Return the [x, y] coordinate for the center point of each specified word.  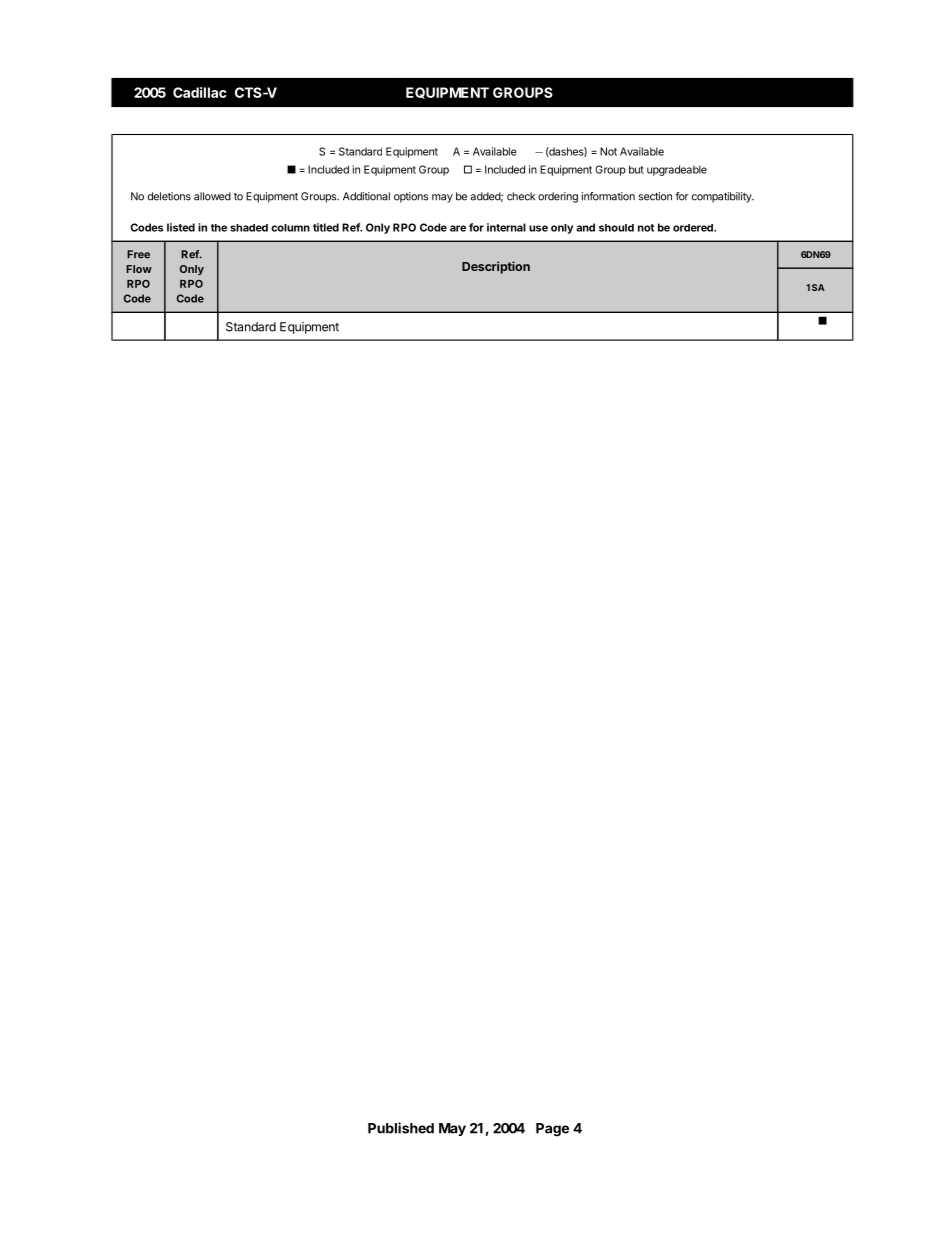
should [616, 228]
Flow [139, 269]
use [538, 228]
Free [138, 254]
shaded [249, 228]
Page [552, 1130]
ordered [694, 228]
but [636, 169]
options [411, 197]
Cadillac [200, 92]
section [655, 196]
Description [496, 267]
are [458, 228]
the [219, 228]
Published [401, 1128]
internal [506, 227]
